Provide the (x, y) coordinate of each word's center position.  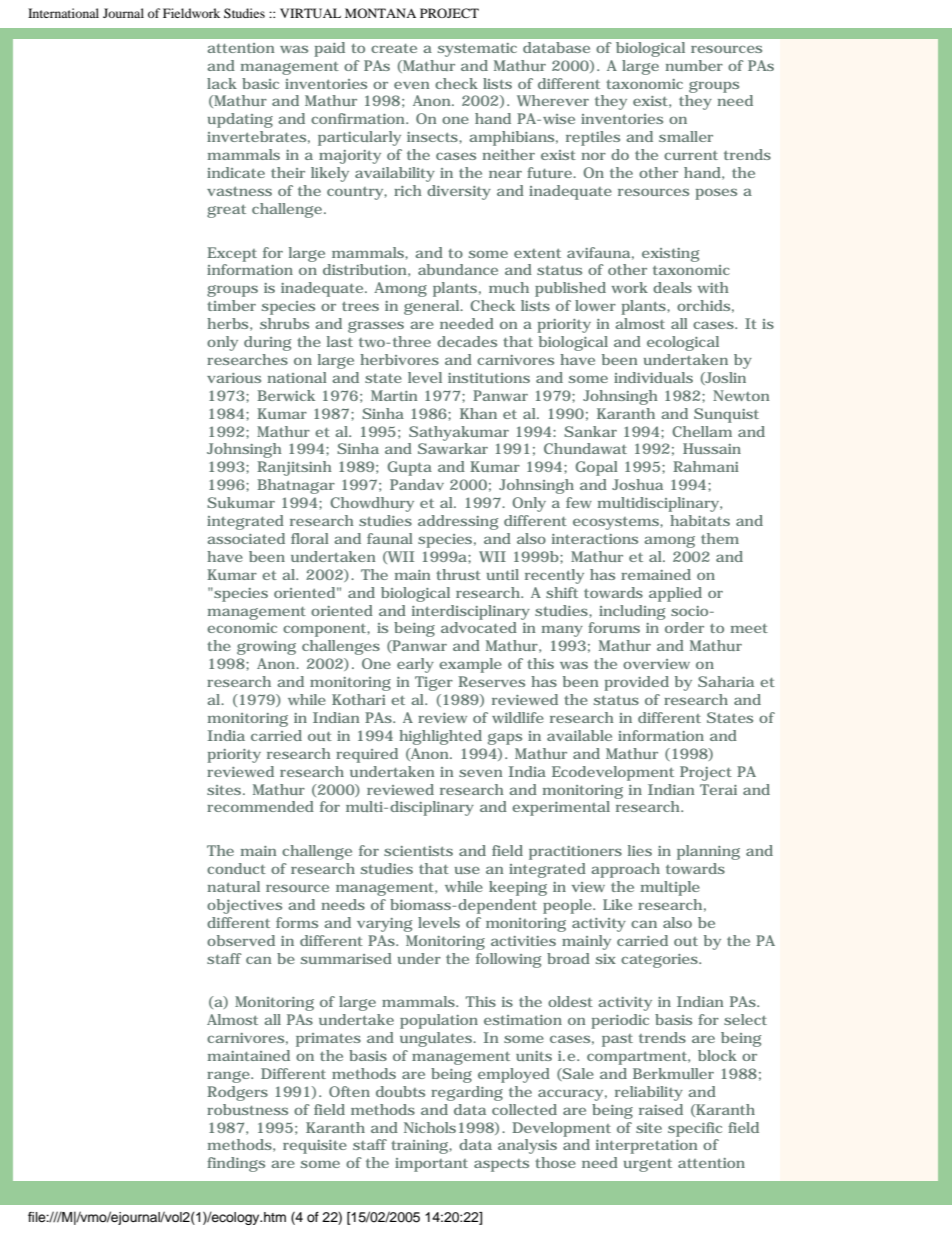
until (503, 574)
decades (467, 341)
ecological (683, 343)
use (467, 870)
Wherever (553, 100)
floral (309, 538)
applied (675, 594)
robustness (247, 1109)
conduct (236, 868)
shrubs (284, 323)
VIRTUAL (310, 13)
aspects (501, 1165)
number (694, 65)
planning (708, 852)
